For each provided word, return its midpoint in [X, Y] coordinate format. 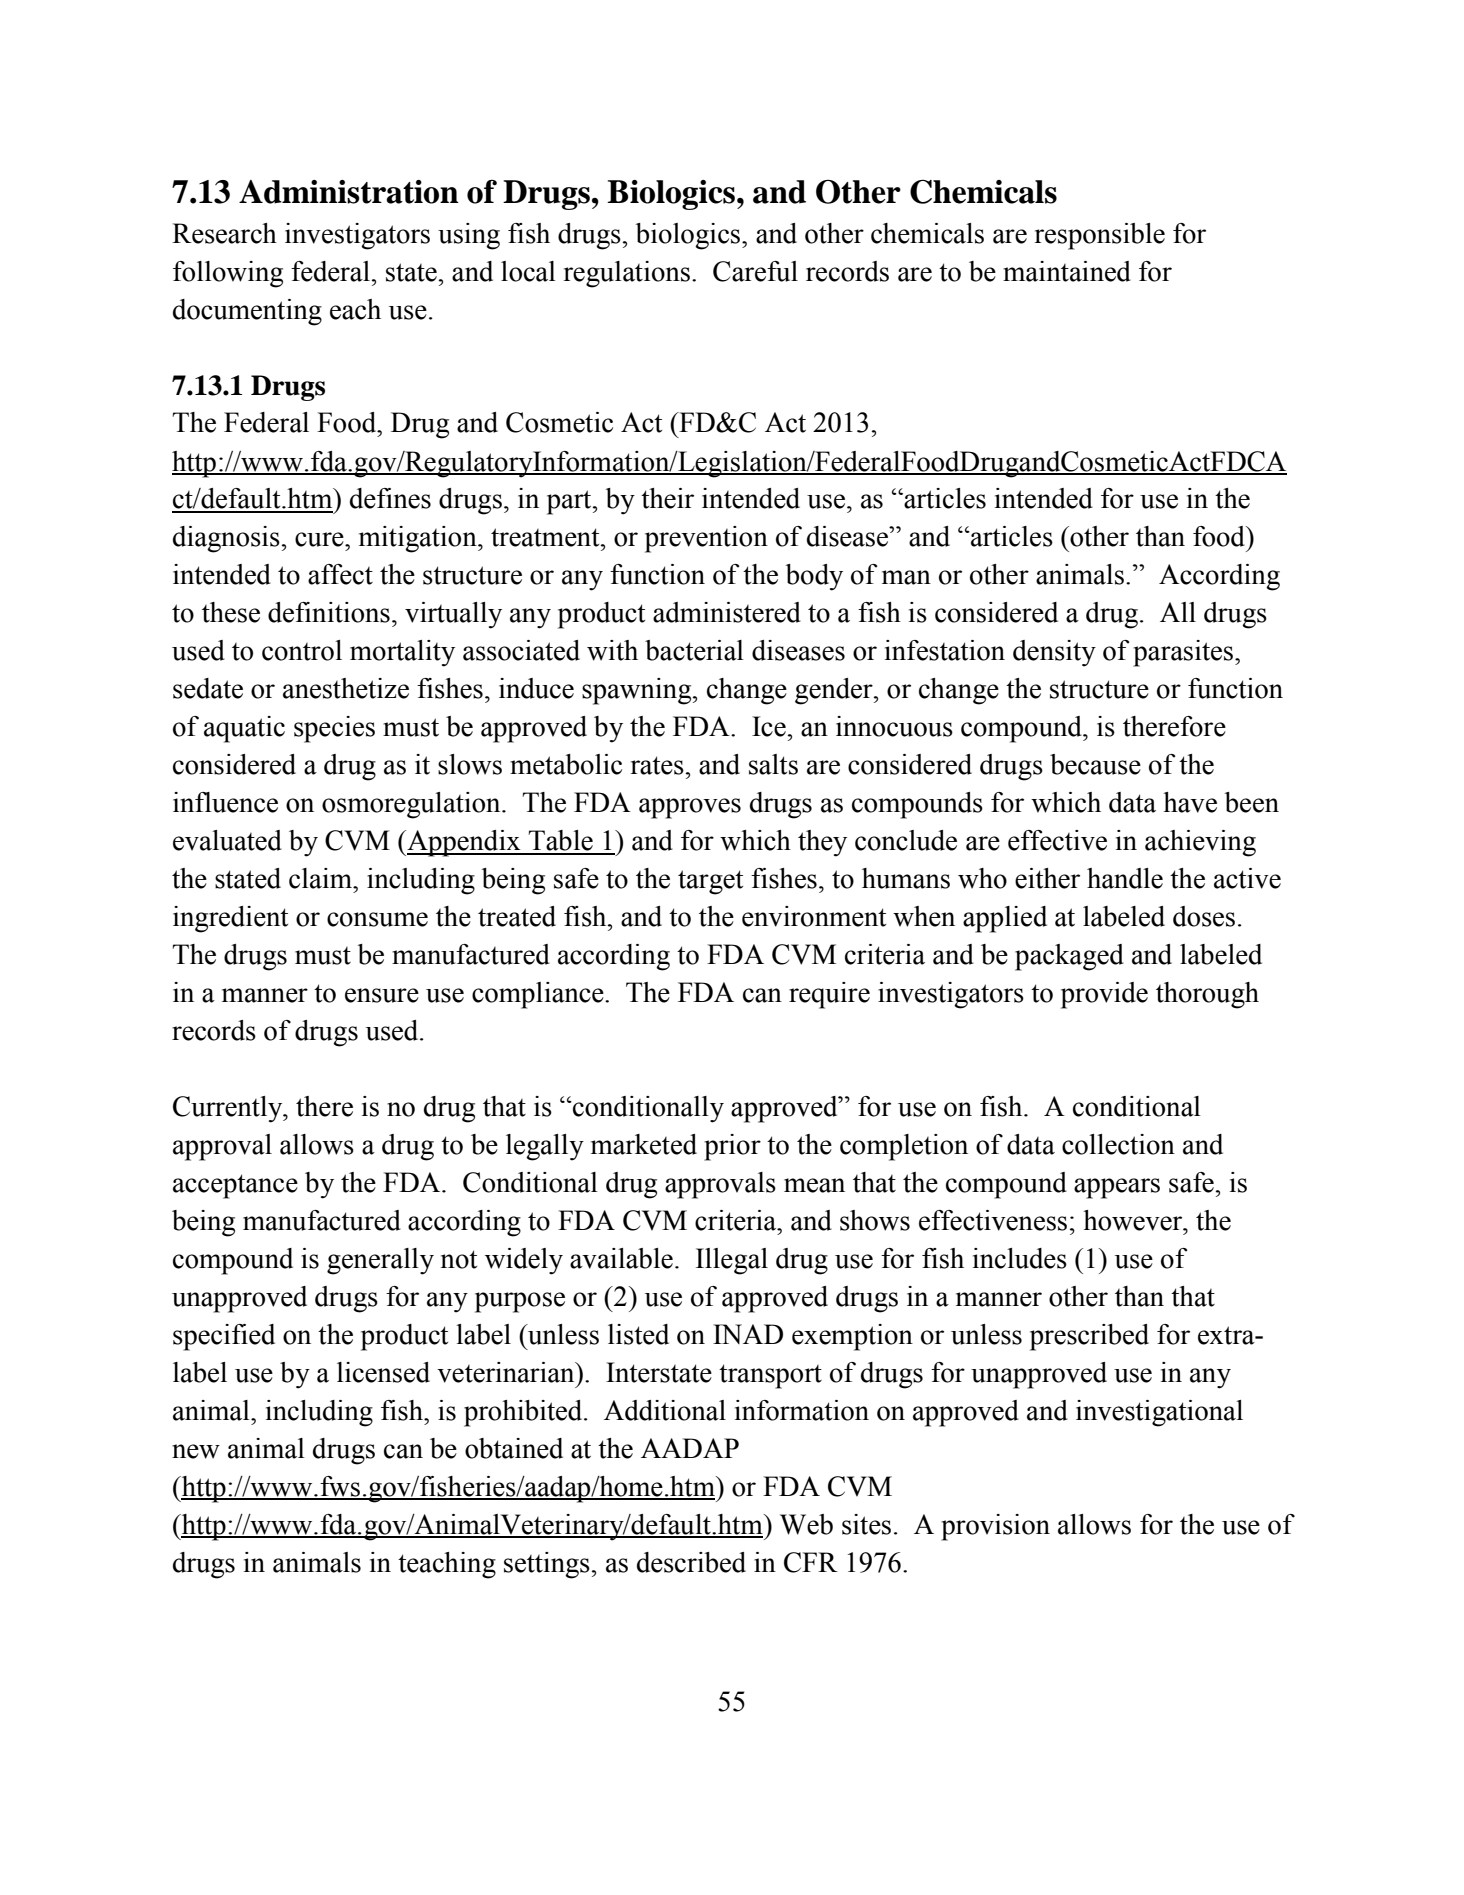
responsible [1100, 236]
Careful [755, 271]
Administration [349, 192]
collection [1118, 1144]
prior [732, 1147]
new [196, 1451]
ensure [382, 995]
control [302, 650]
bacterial [694, 650]
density [1054, 653]
